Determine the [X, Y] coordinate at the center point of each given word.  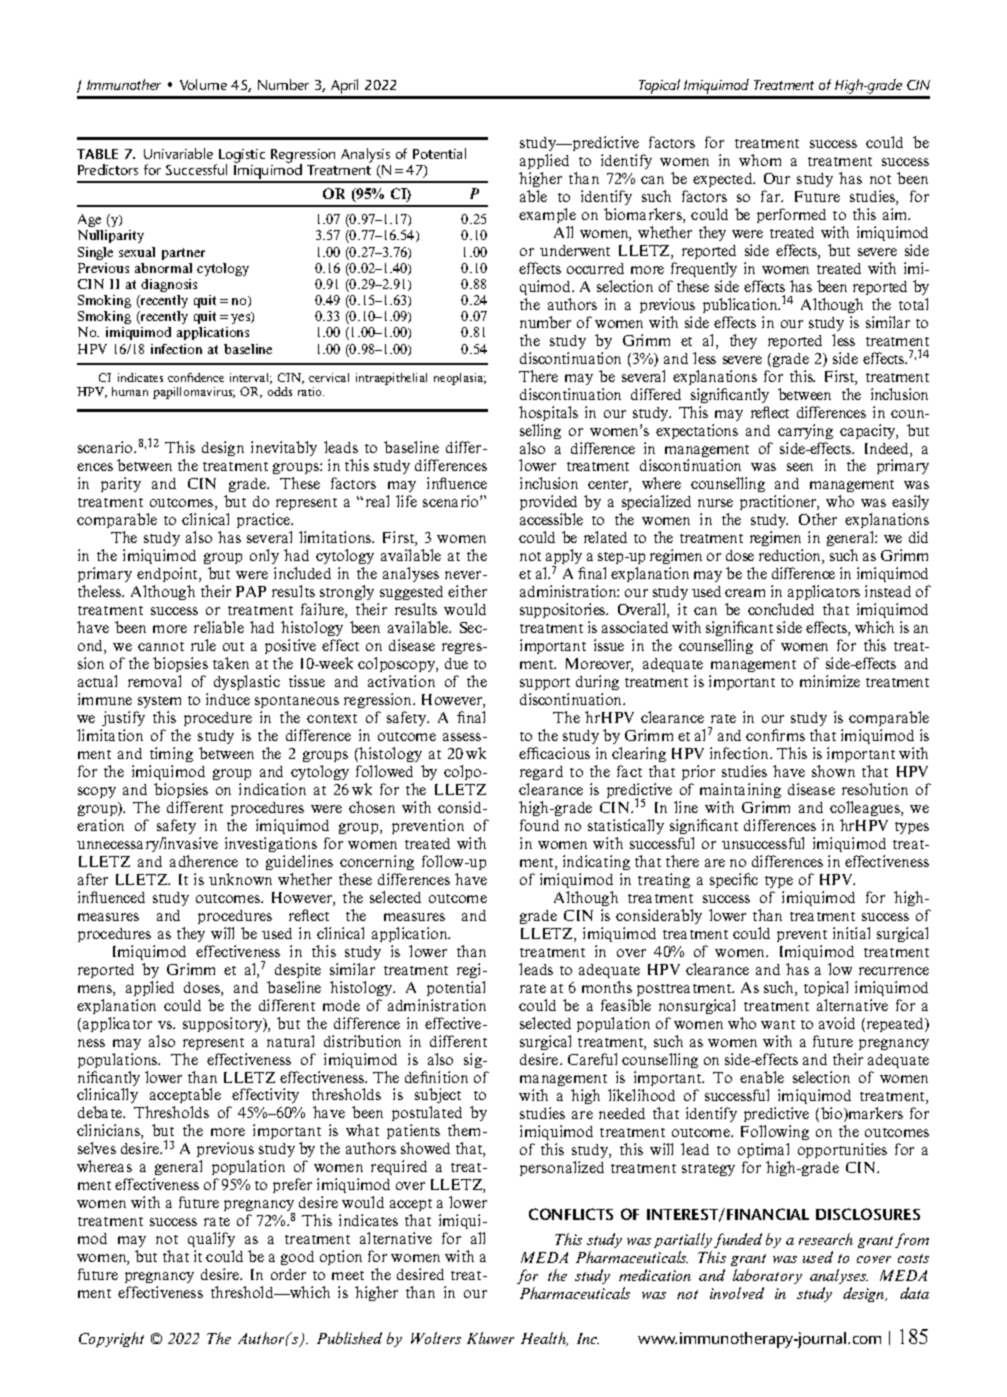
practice [264, 520]
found [539, 825]
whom [760, 160]
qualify [211, 1241]
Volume [203, 84]
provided [548, 504]
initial [851, 933]
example [547, 215]
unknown [240, 879]
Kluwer [490, 1338]
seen [800, 467]
